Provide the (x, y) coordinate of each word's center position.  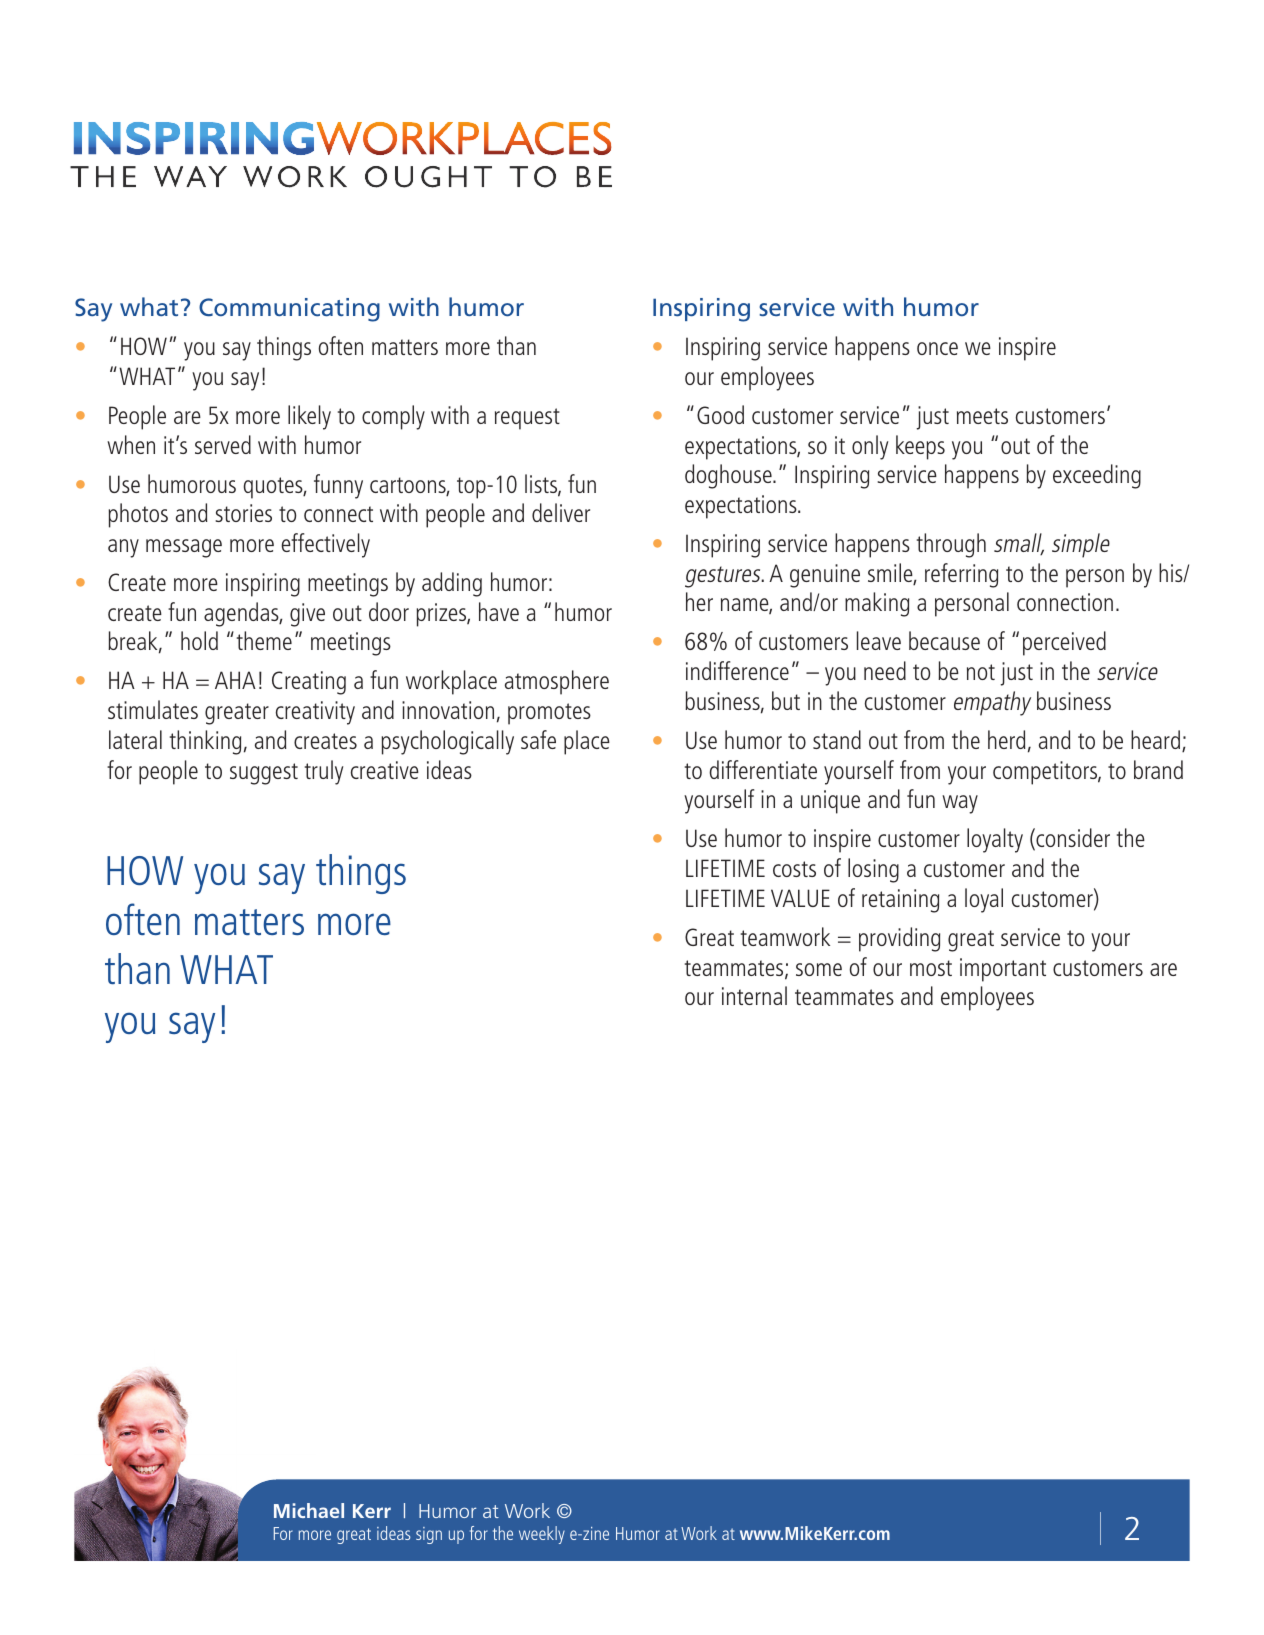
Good (720, 414)
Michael (309, 1510)
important (1003, 970)
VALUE (800, 898)
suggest (264, 774)
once (937, 348)
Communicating (289, 310)
